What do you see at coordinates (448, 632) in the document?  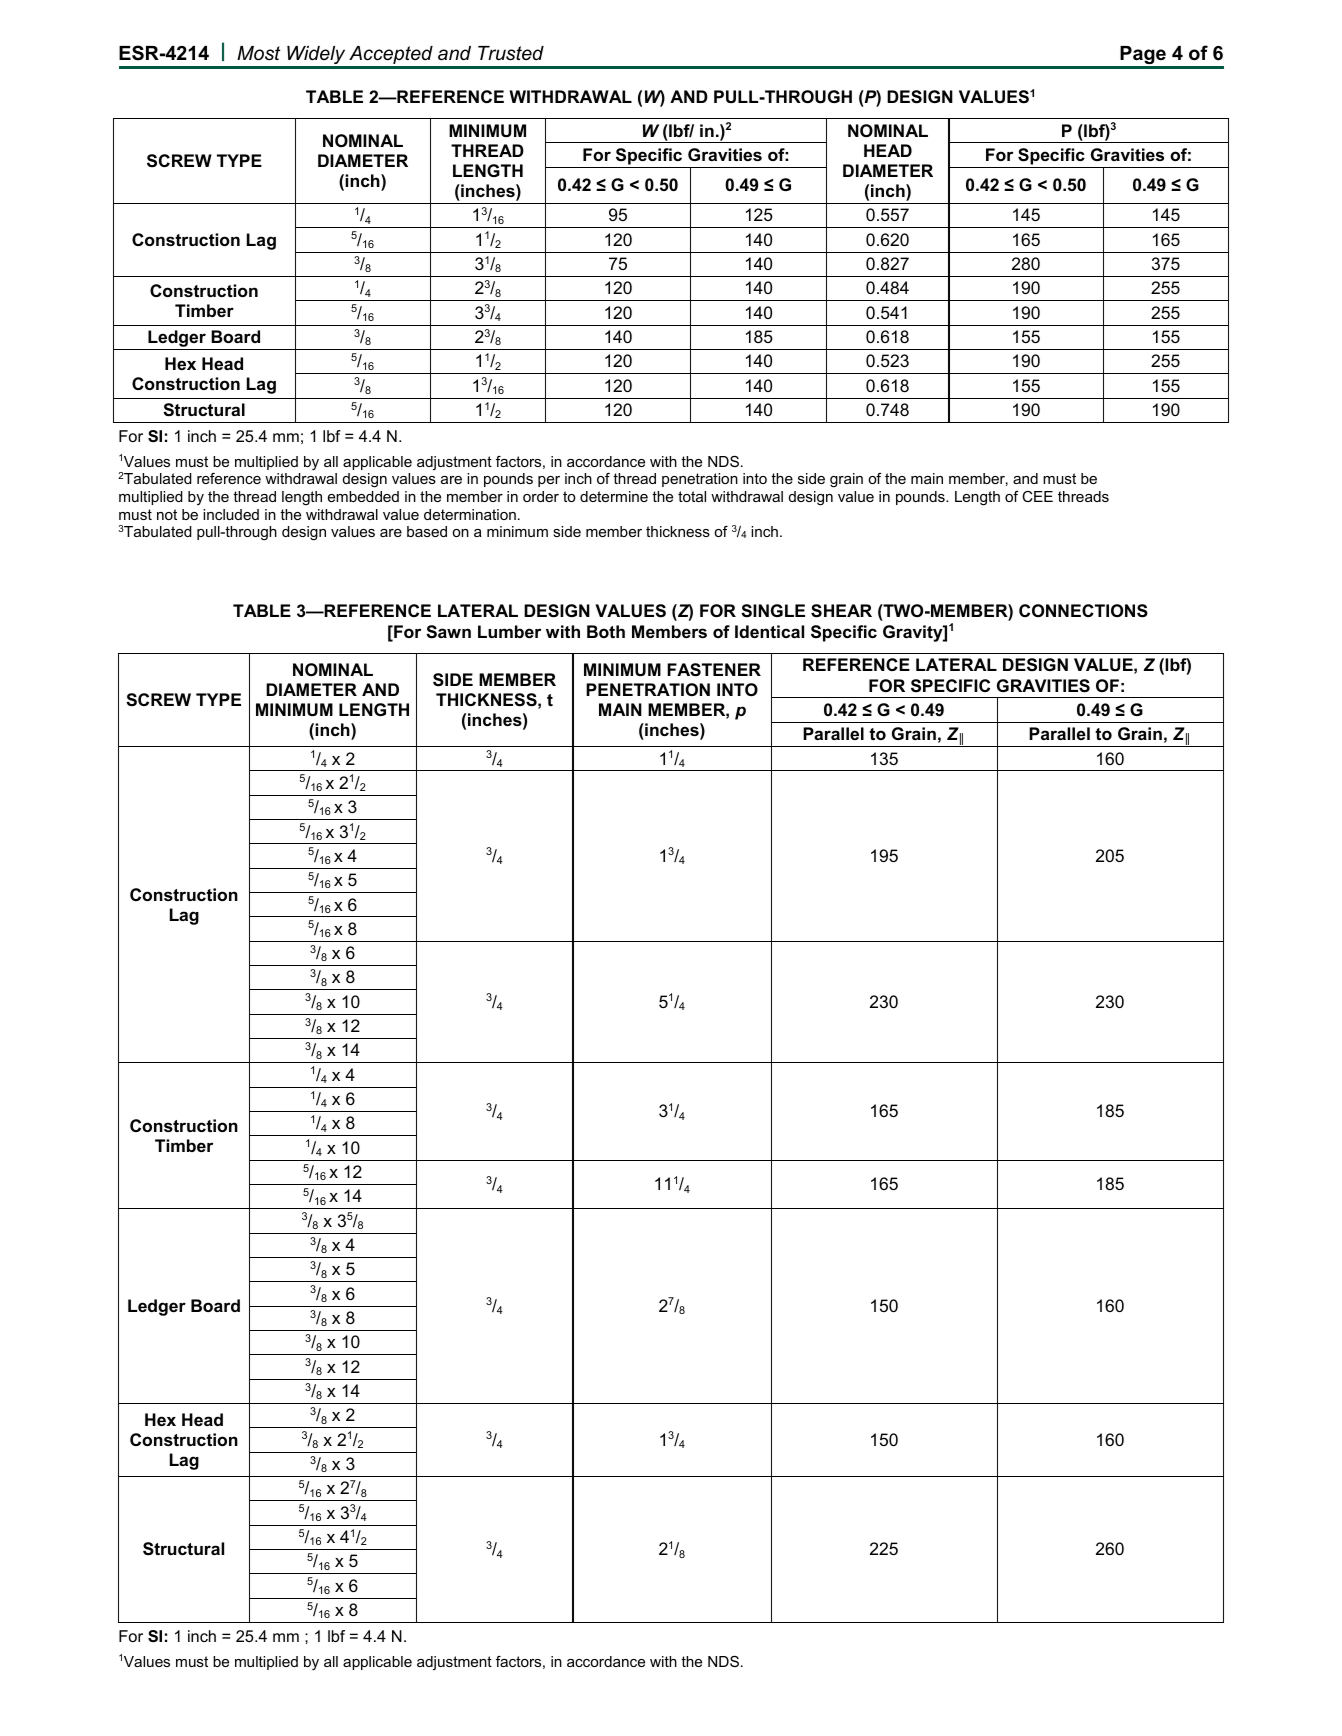 I see `Sawn` at bounding box center [448, 632].
